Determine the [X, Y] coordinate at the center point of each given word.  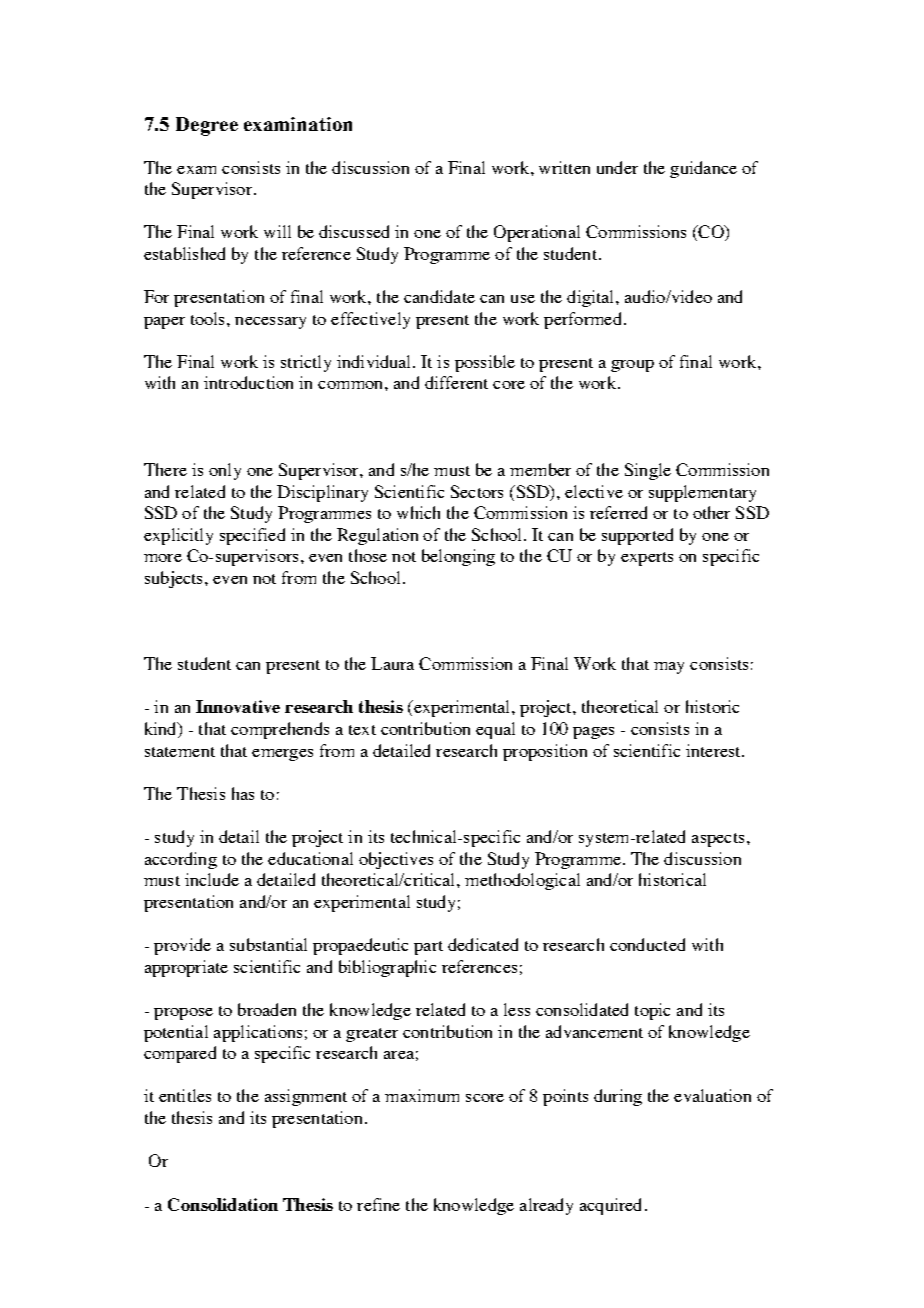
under [617, 167]
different [456, 382]
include [212, 879]
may [669, 668]
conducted [647, 944]
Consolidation [223, 1204]
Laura [392, 663]
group [632, 366]
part [428, 948]
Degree [207, 126]
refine [378, 1204]
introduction [248, 382]
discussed [354, 231]
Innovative [238, 706]
